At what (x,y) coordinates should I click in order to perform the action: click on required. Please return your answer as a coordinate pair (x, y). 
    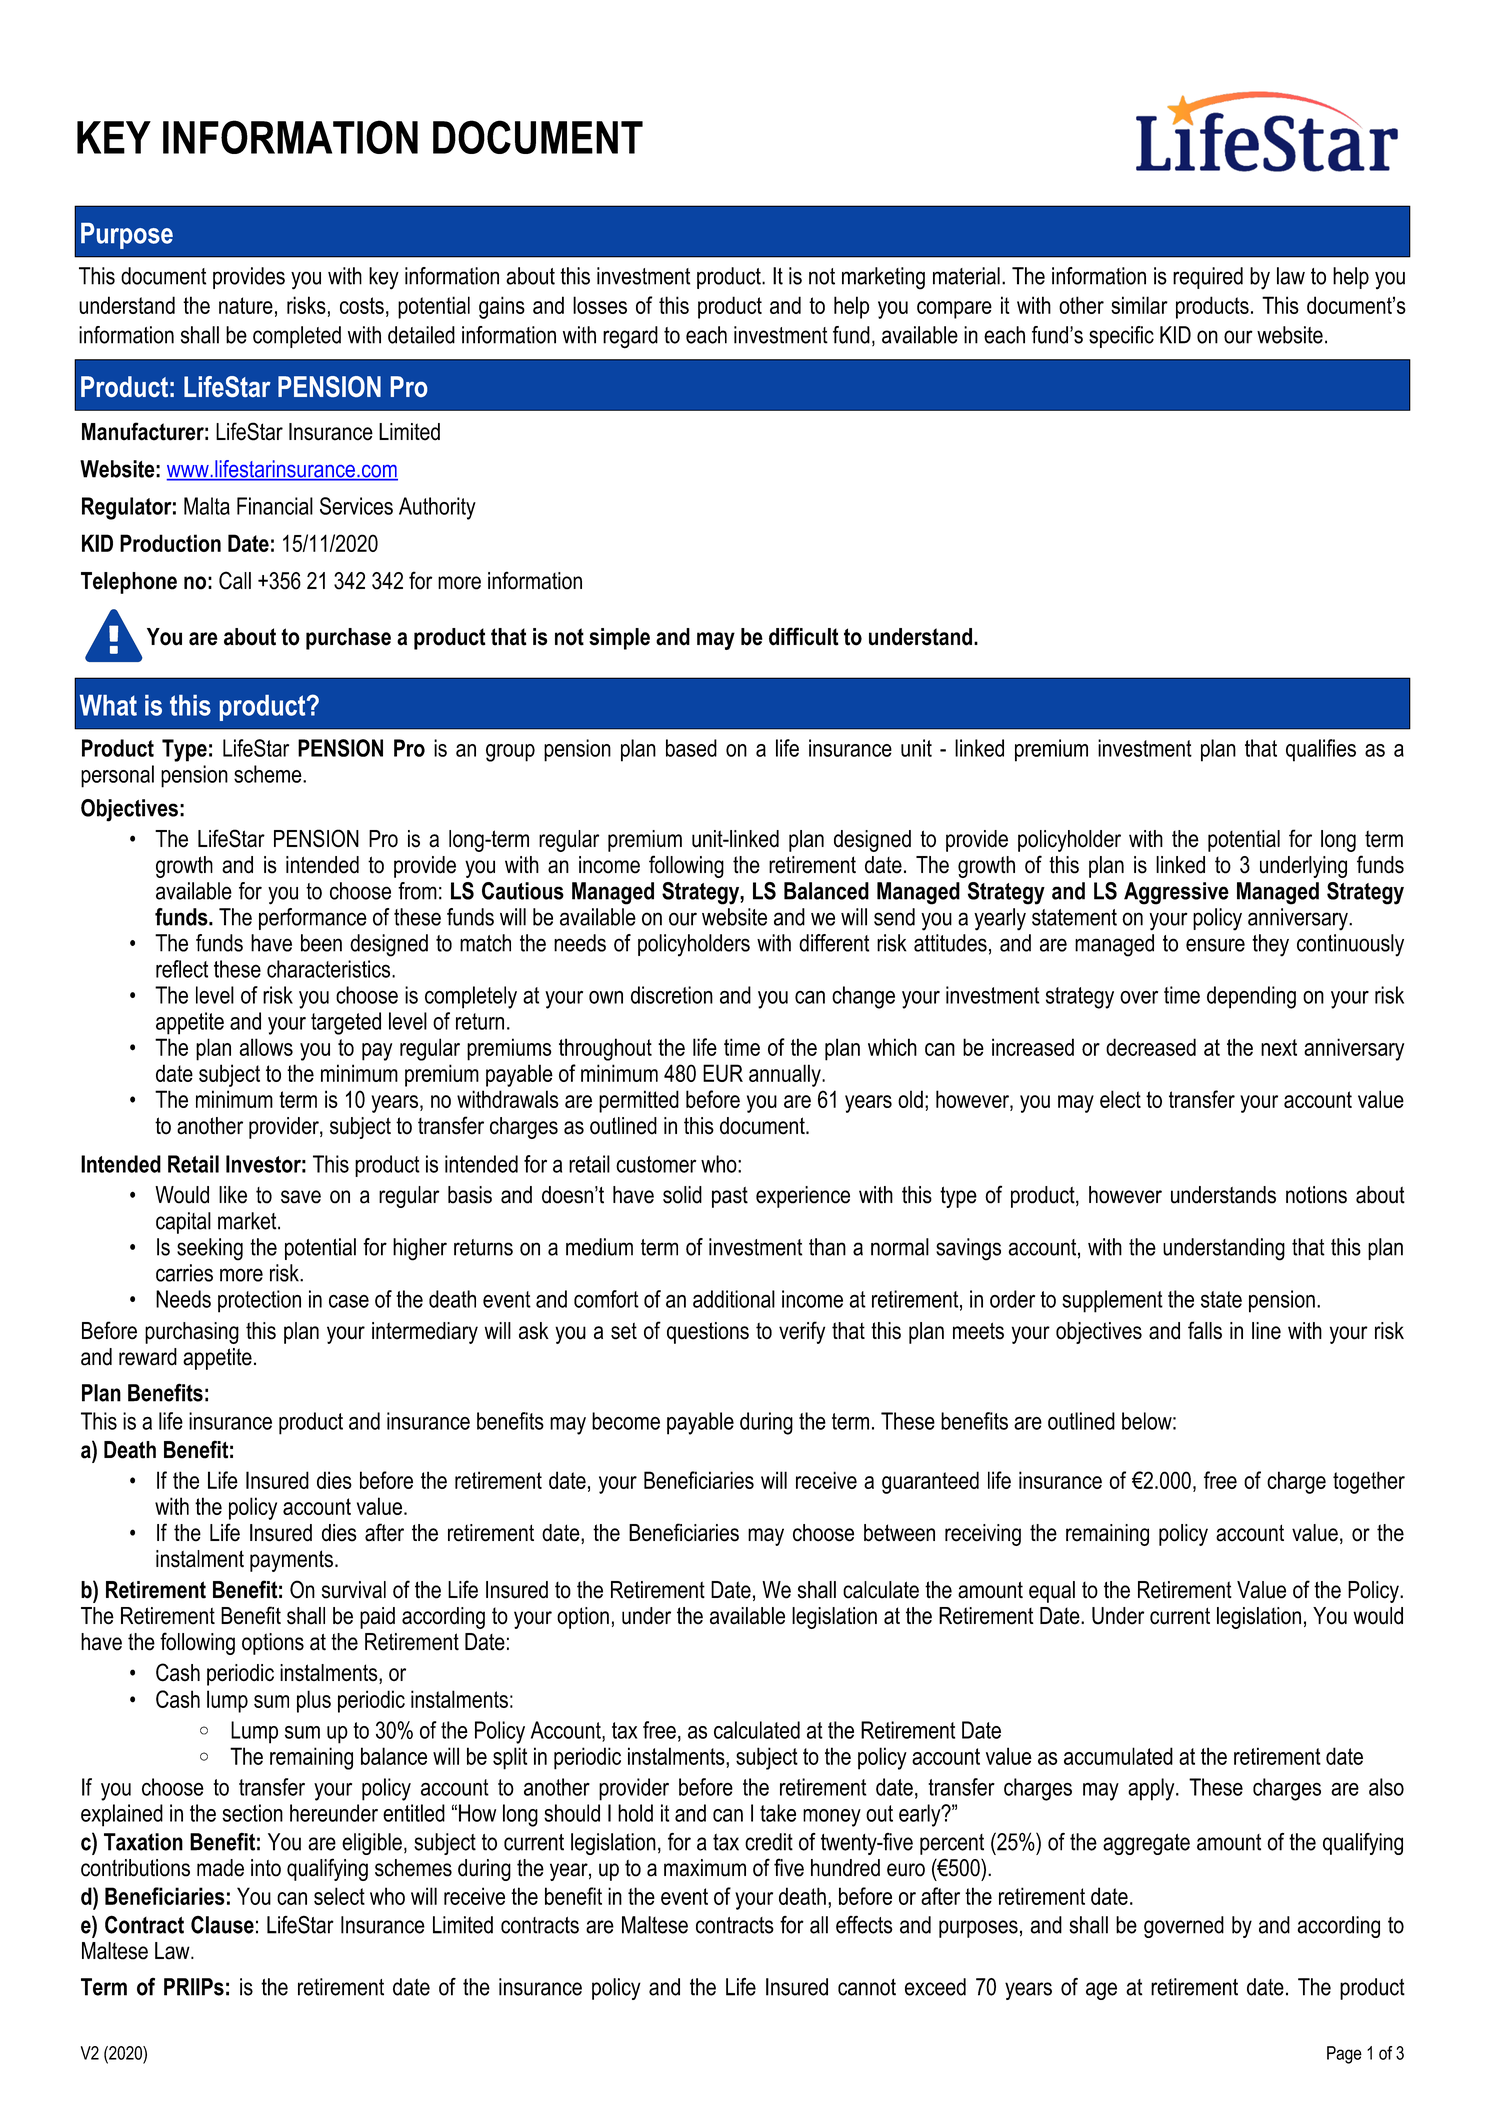
    Looking at the image, I should click on (1208, 278).
